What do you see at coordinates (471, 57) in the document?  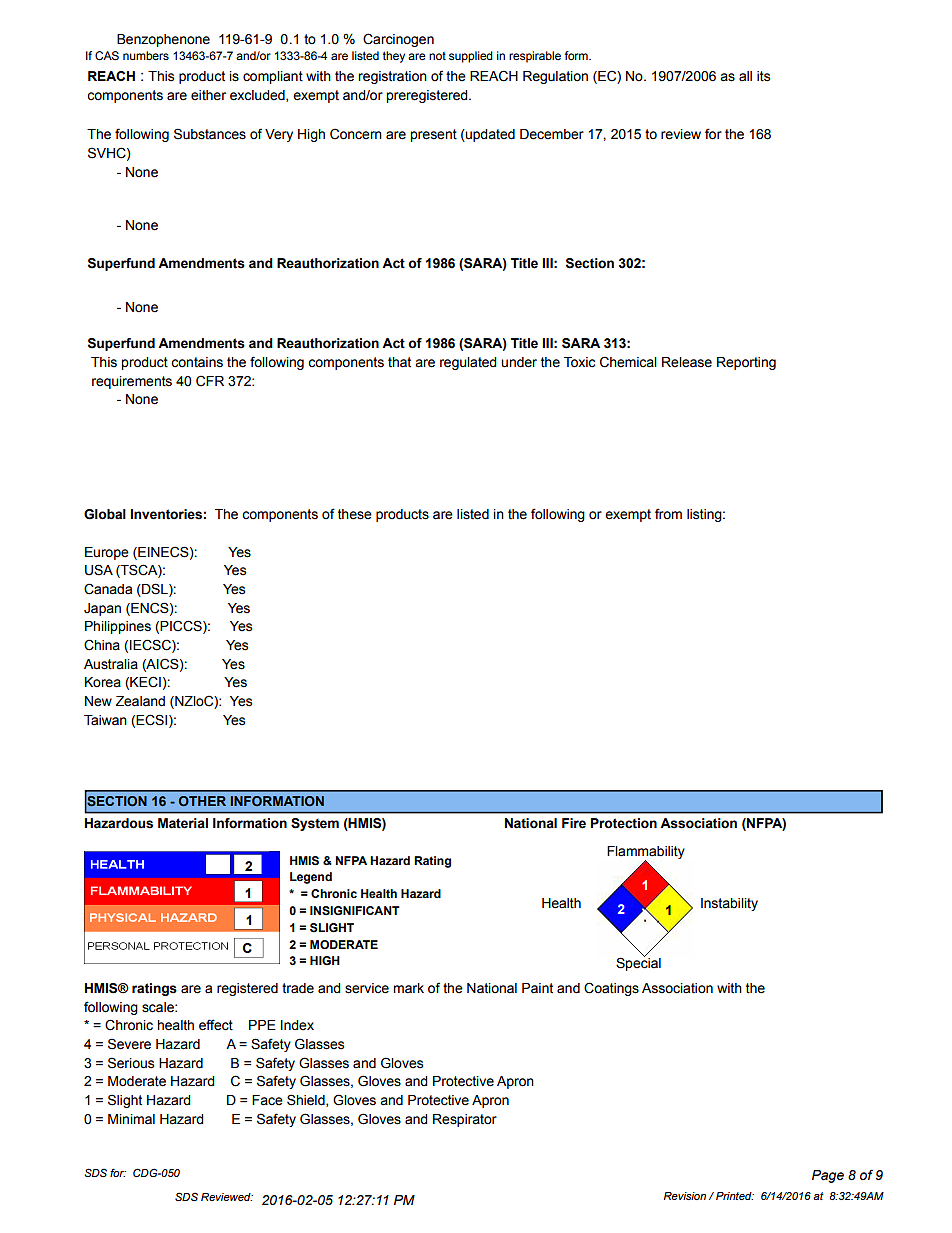 I see `supplied` at bounding box center [471, 57].
